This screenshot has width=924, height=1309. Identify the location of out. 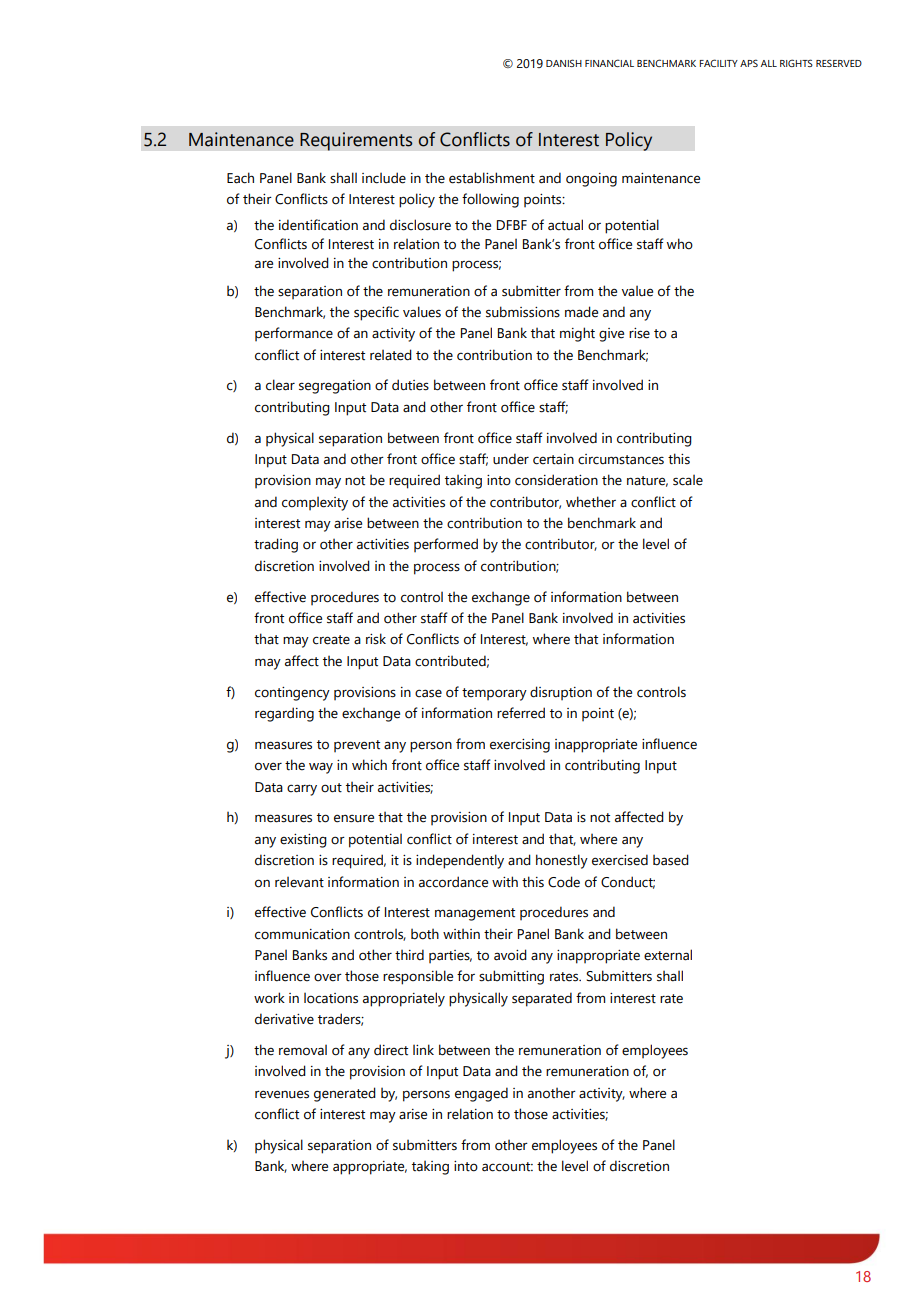
(331, 788).
